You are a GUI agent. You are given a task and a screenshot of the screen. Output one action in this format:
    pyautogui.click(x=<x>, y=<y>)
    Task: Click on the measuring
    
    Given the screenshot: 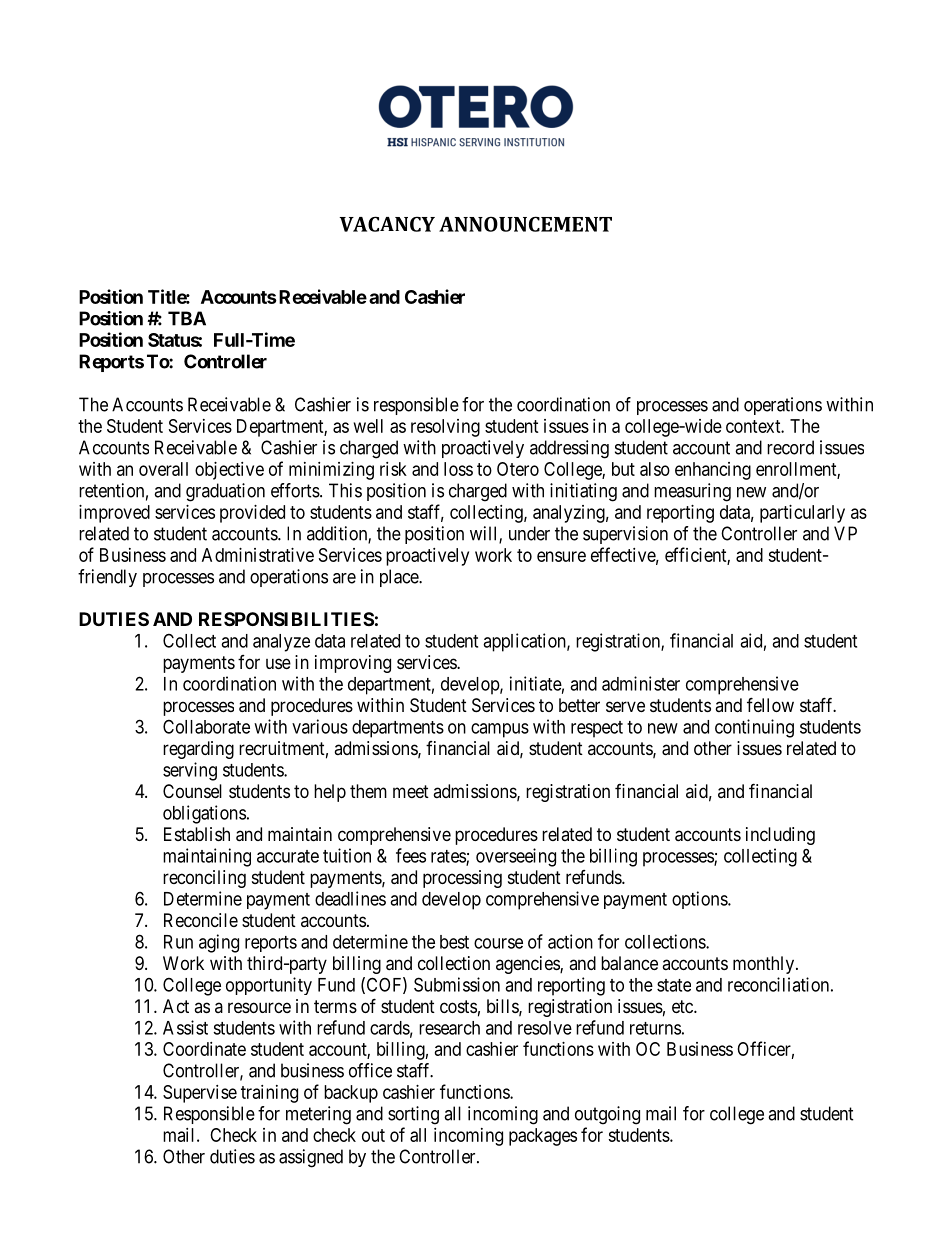 What is the action you would take?
    pyautogui.click(x=692, y=492)
